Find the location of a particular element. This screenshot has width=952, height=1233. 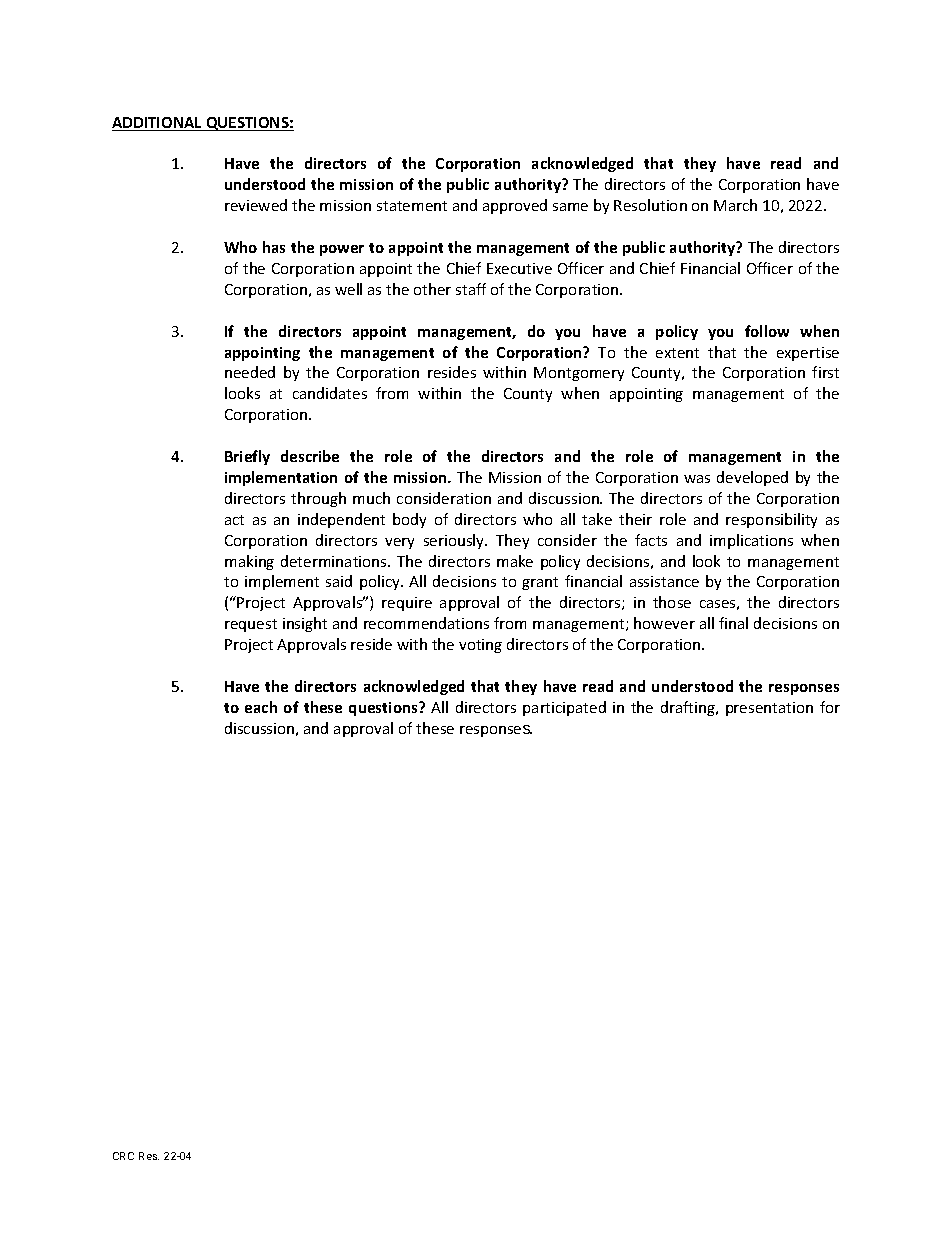

participated is located at coordinates (564, 708).
